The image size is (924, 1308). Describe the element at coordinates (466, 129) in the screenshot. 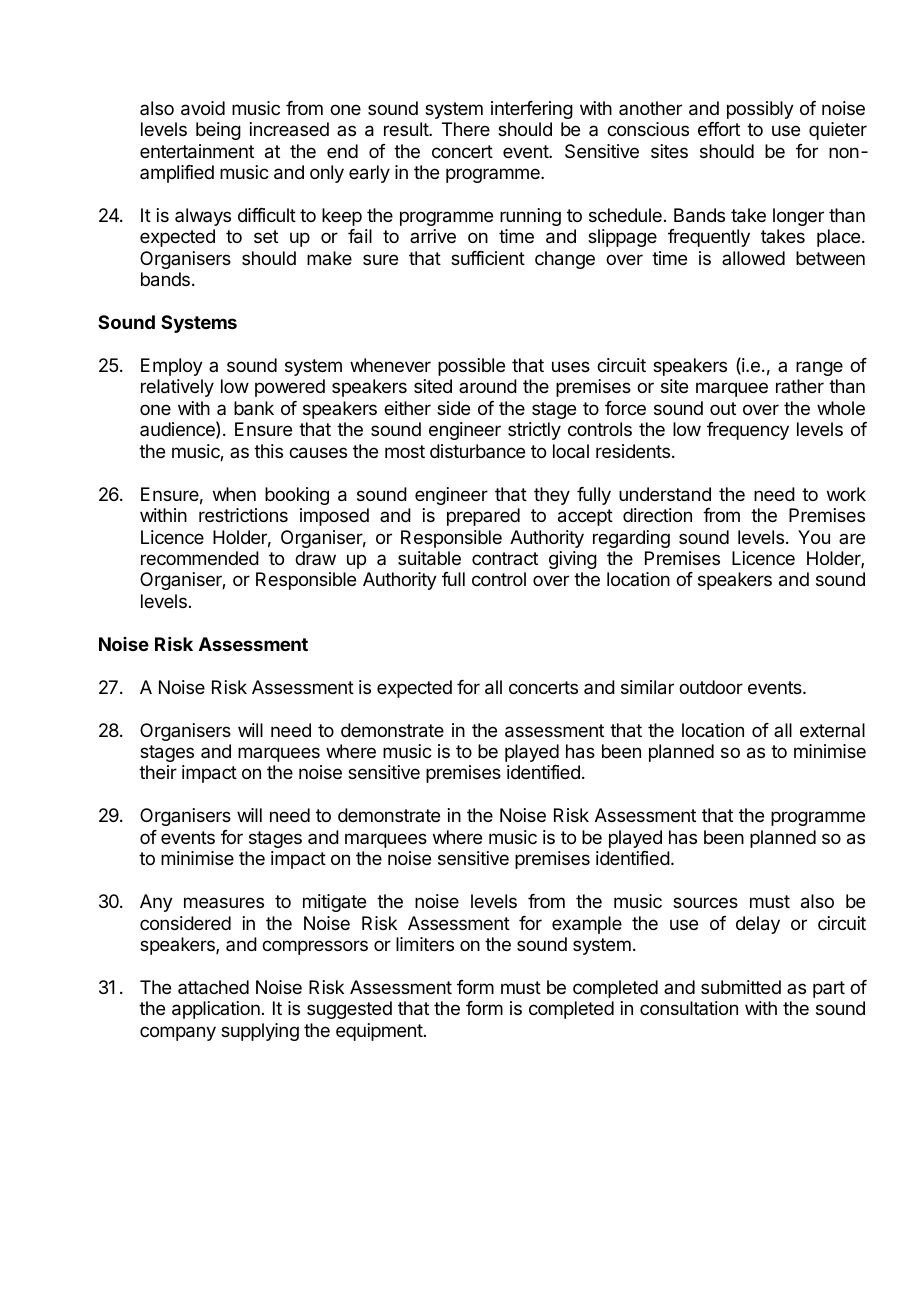

I see `There` at that location.
